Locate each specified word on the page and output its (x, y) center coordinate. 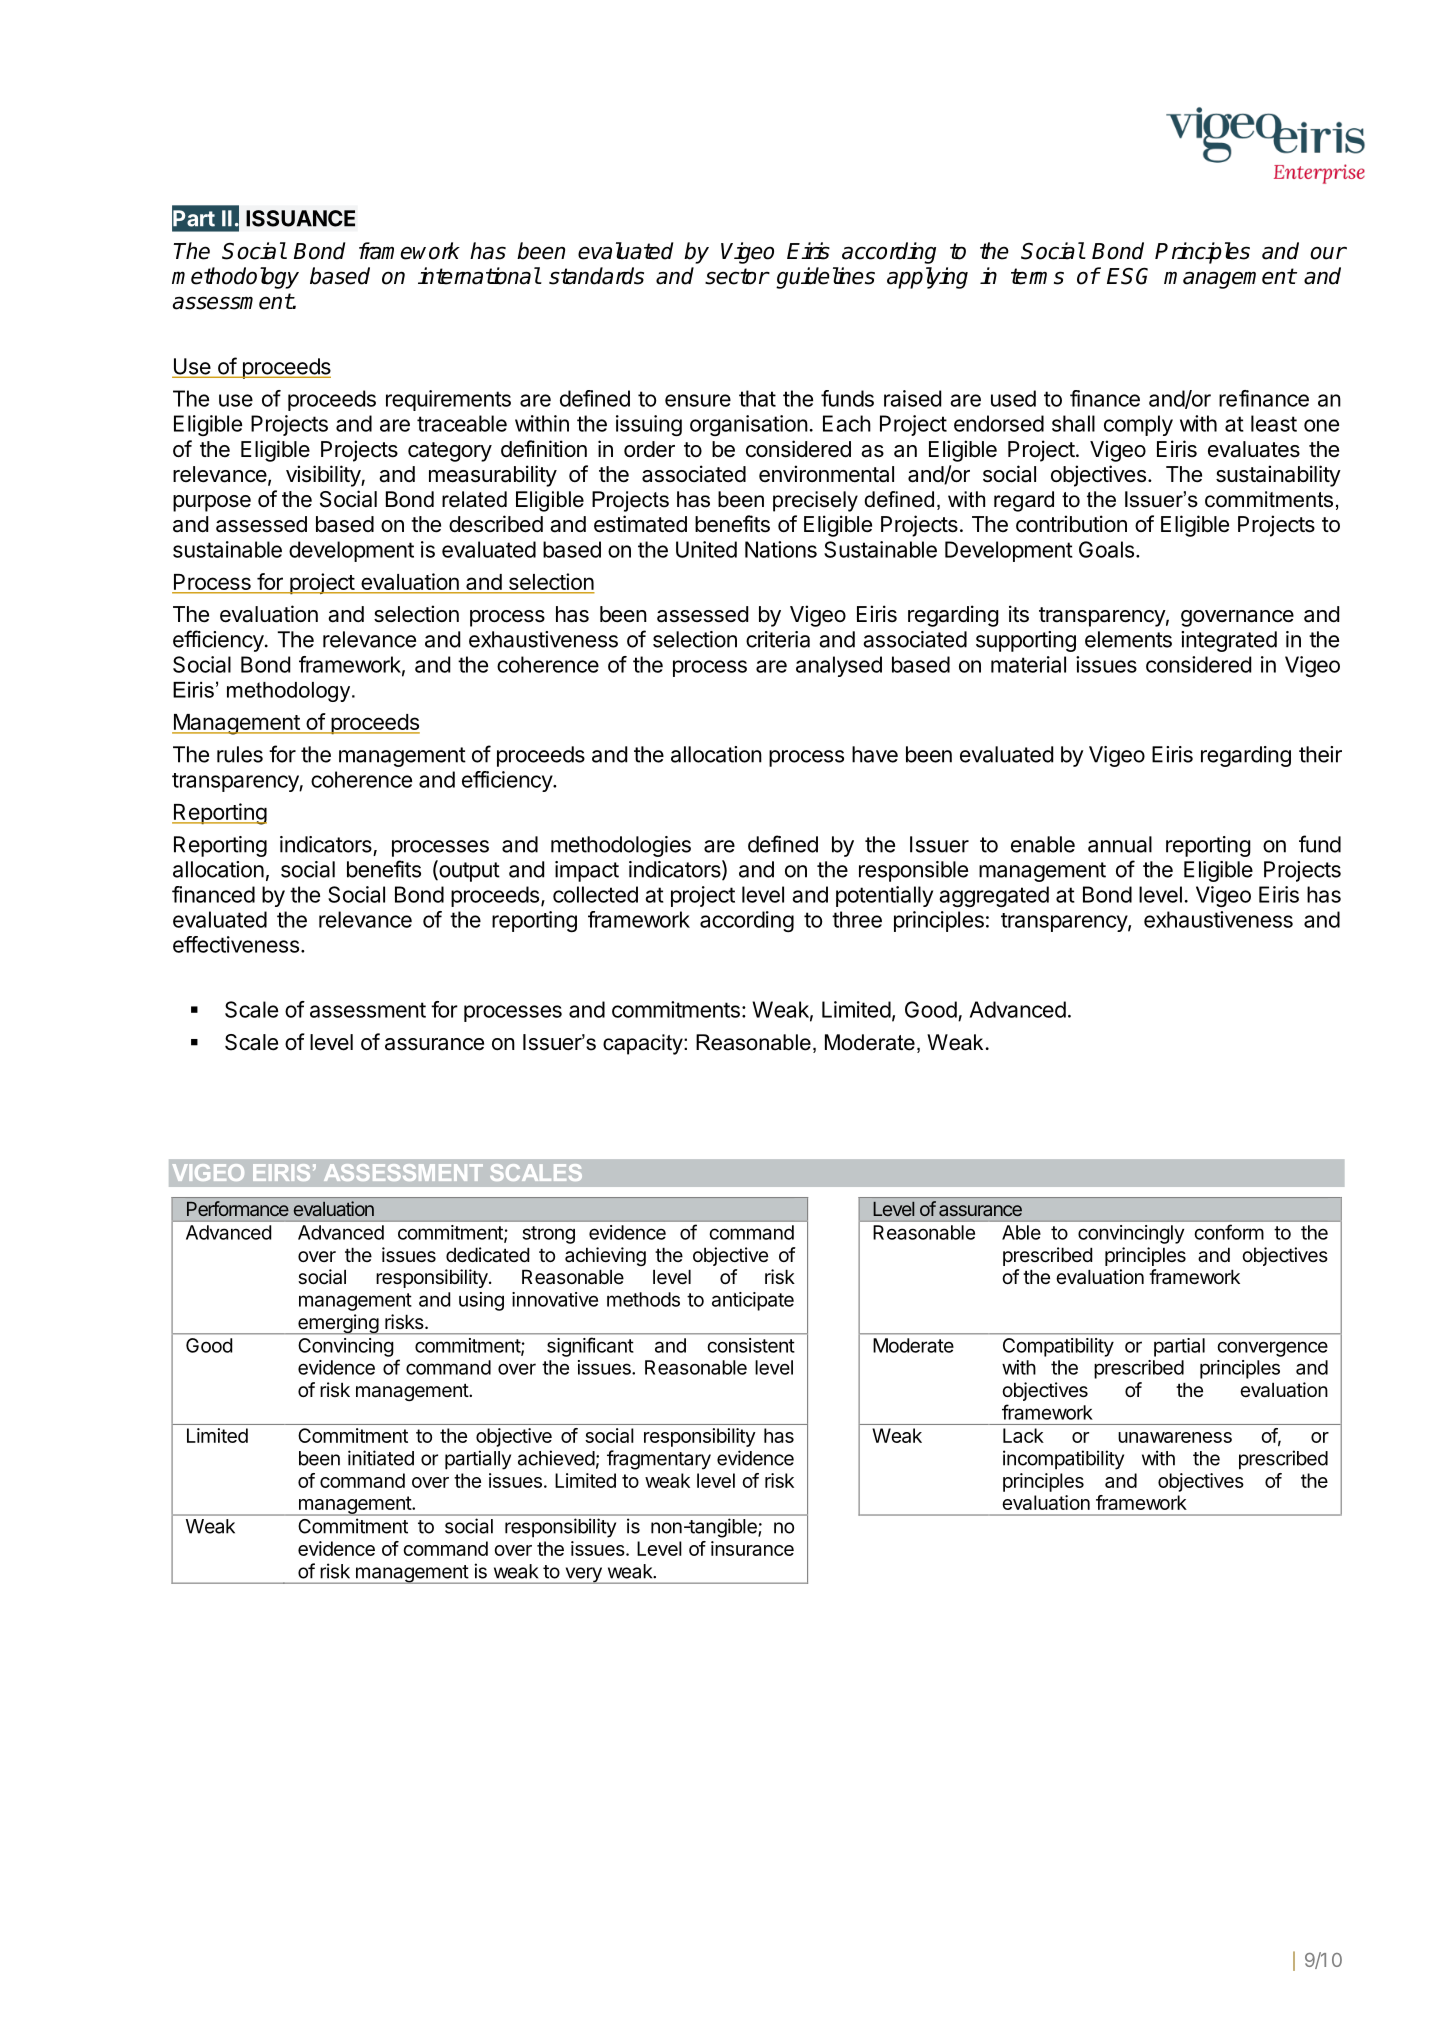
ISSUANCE (300, 218)
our (1328, 253)
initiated (381, 1458)
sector (737, 276)
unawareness (1175, 1437)
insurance (752, 1548)
